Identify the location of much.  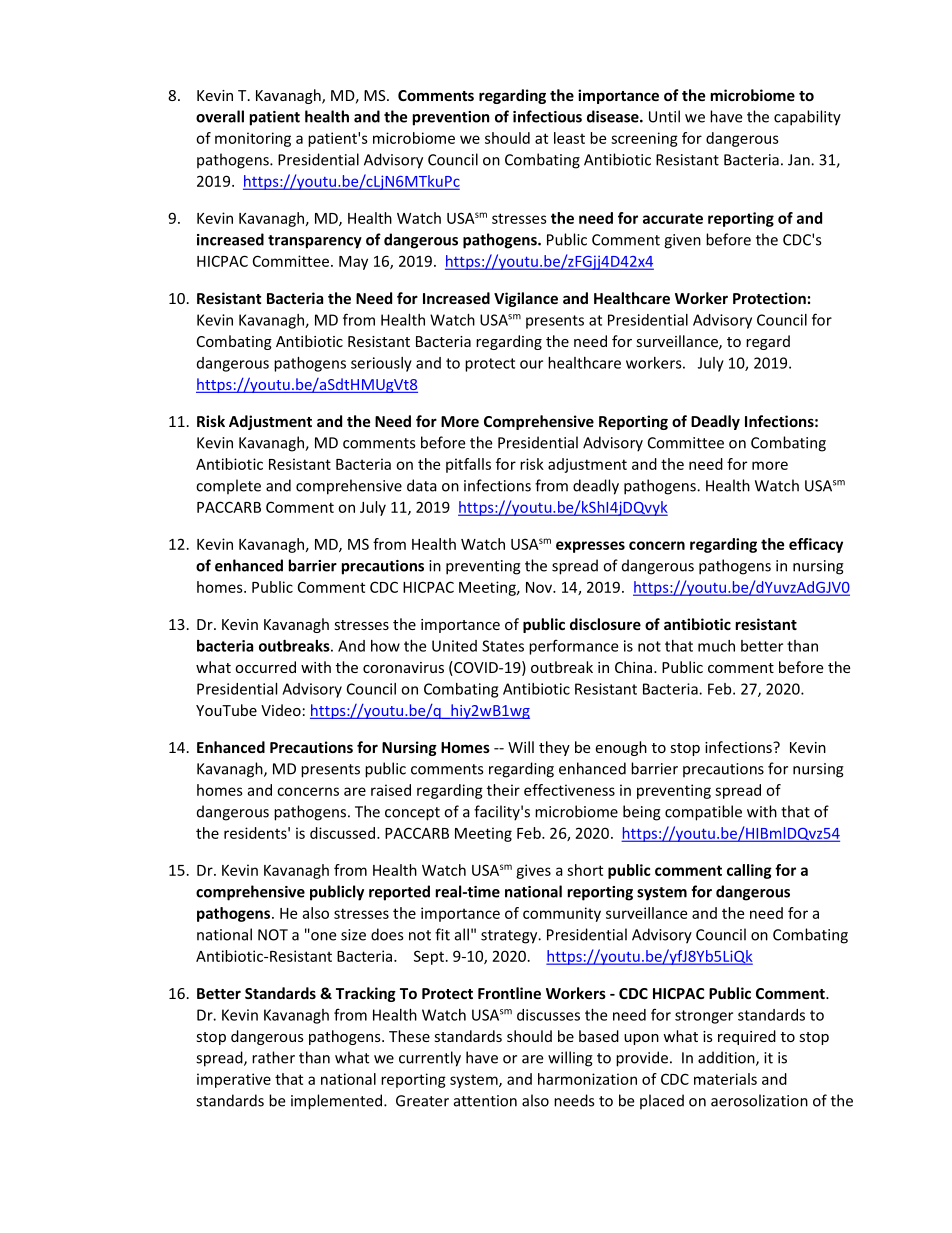
(716, 646).
